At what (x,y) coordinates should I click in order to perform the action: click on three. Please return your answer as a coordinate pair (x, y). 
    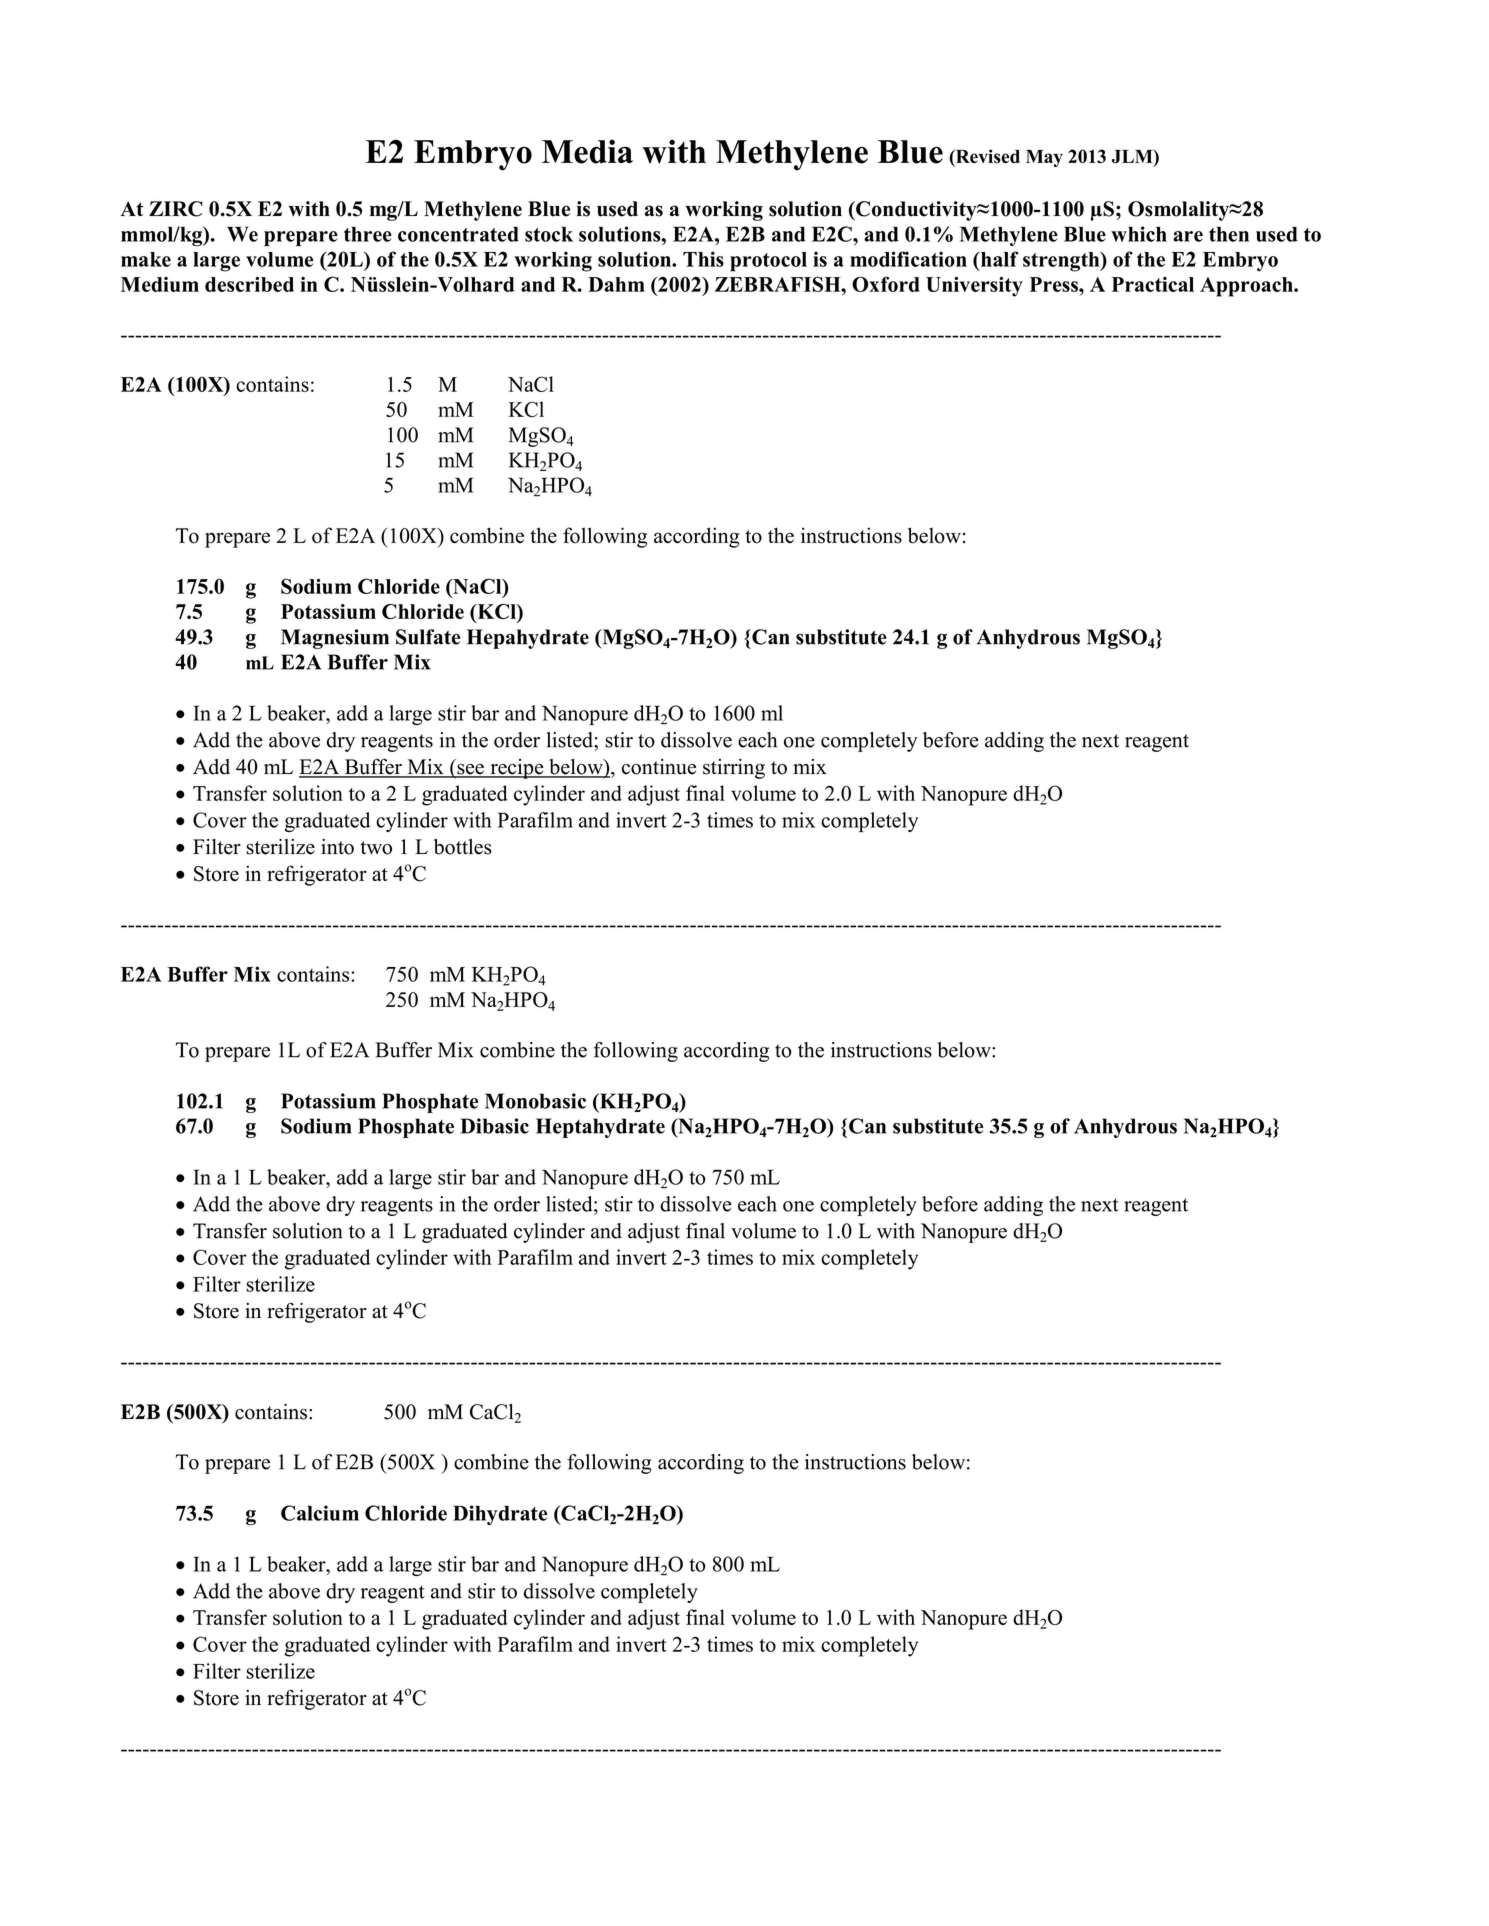
    Looking at the image, I should click on (368, 234).
